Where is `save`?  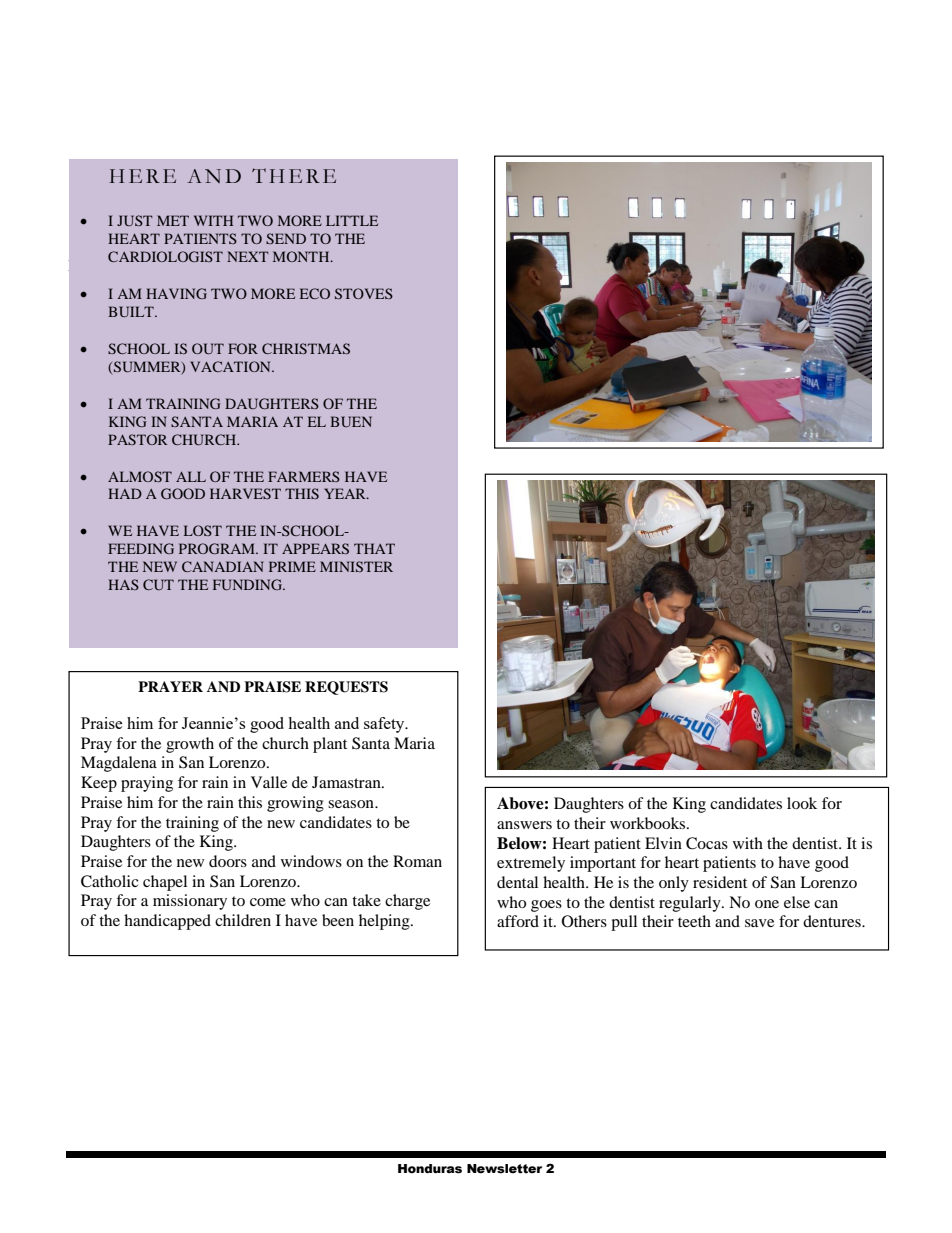 save is located at coordinates (759, 923).
